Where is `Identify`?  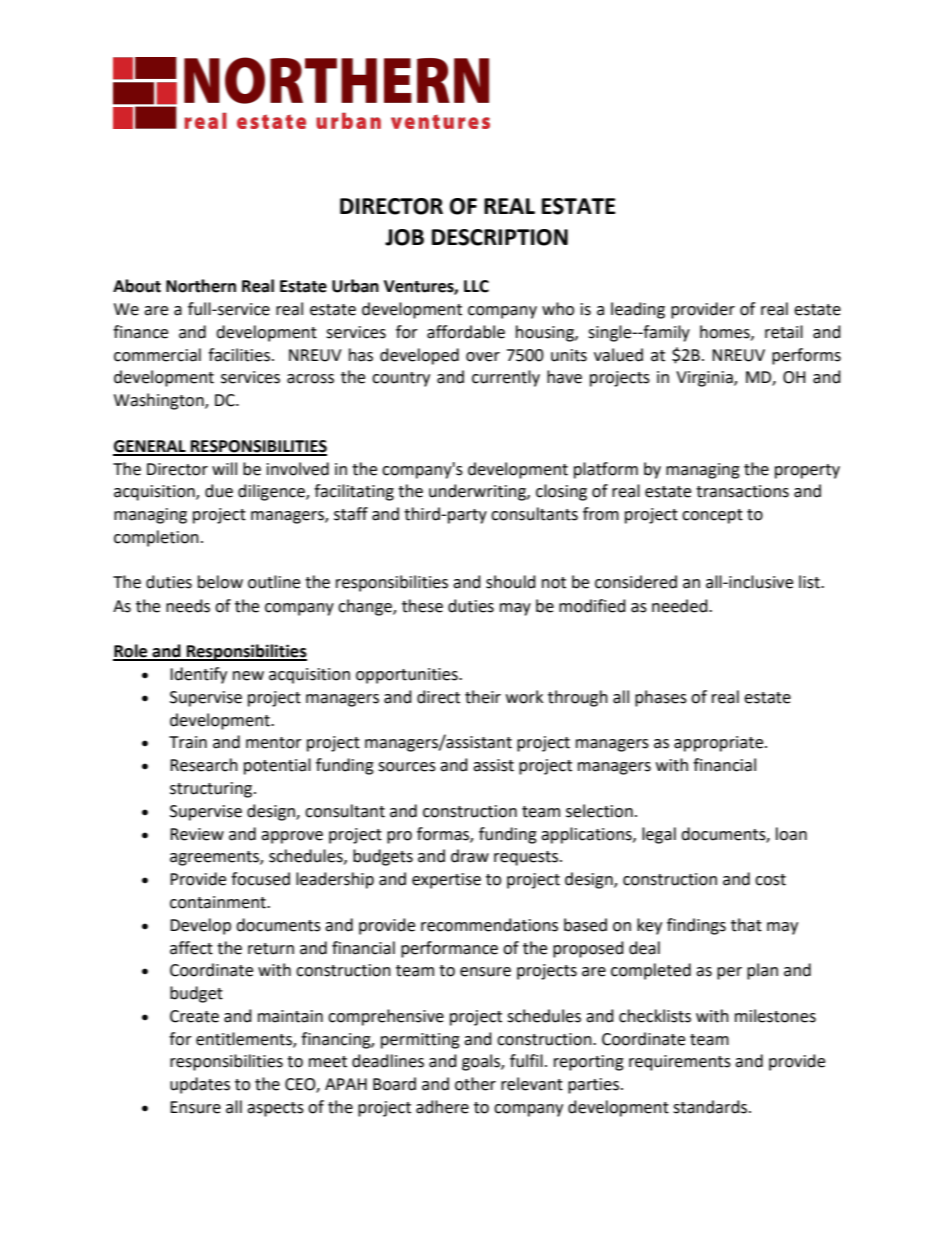
Identify is located at coordinates (198, 675).
